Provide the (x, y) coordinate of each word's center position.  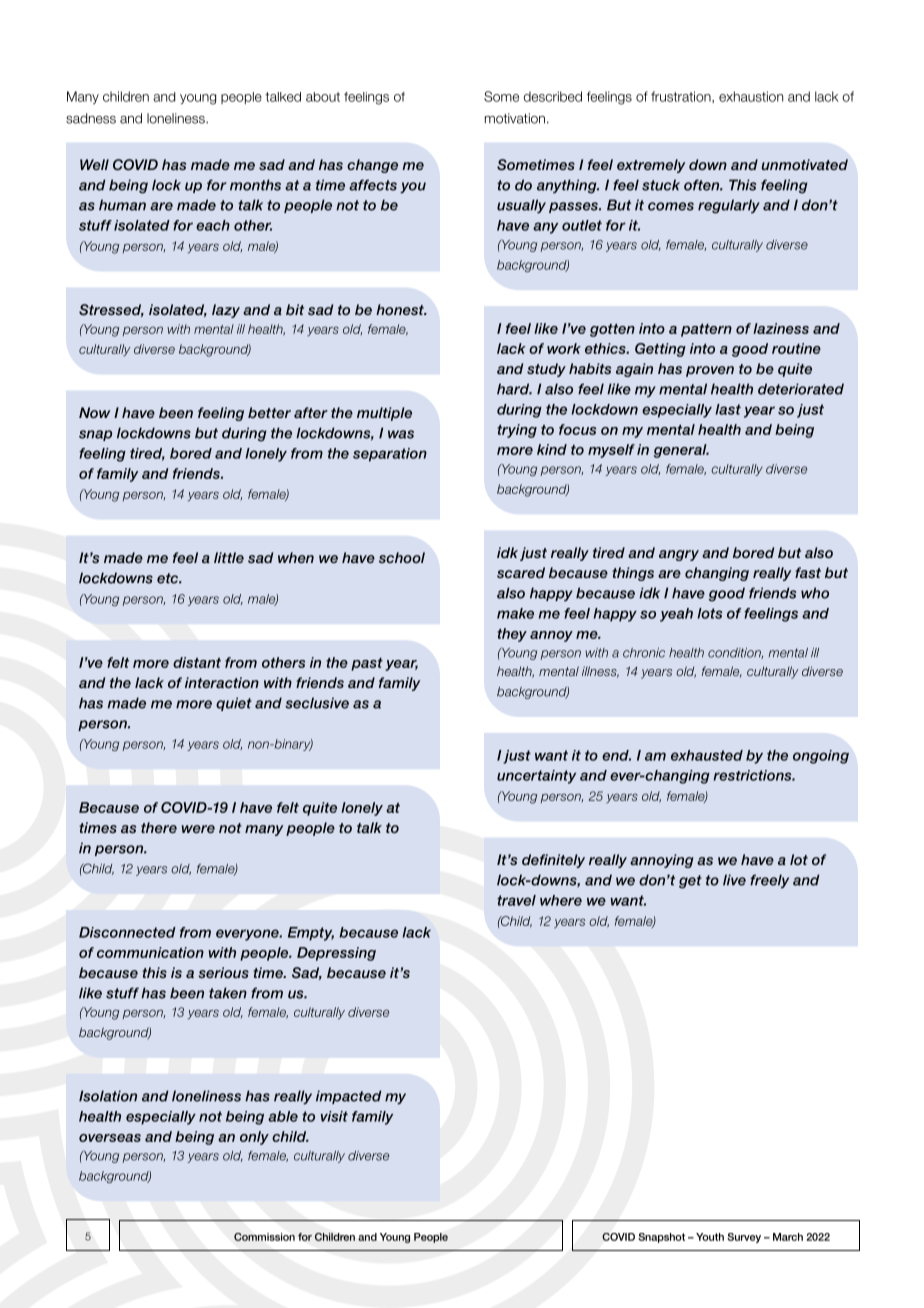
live (734, 880)
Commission (264, 1237)
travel (516, 900)
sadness (91, 118)
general (681, 451)
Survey (744, 1238)
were (198, 829)
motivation (515, 118)
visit (334, 1116)
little (229, 557)
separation (390, 455)
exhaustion (751, 96)
